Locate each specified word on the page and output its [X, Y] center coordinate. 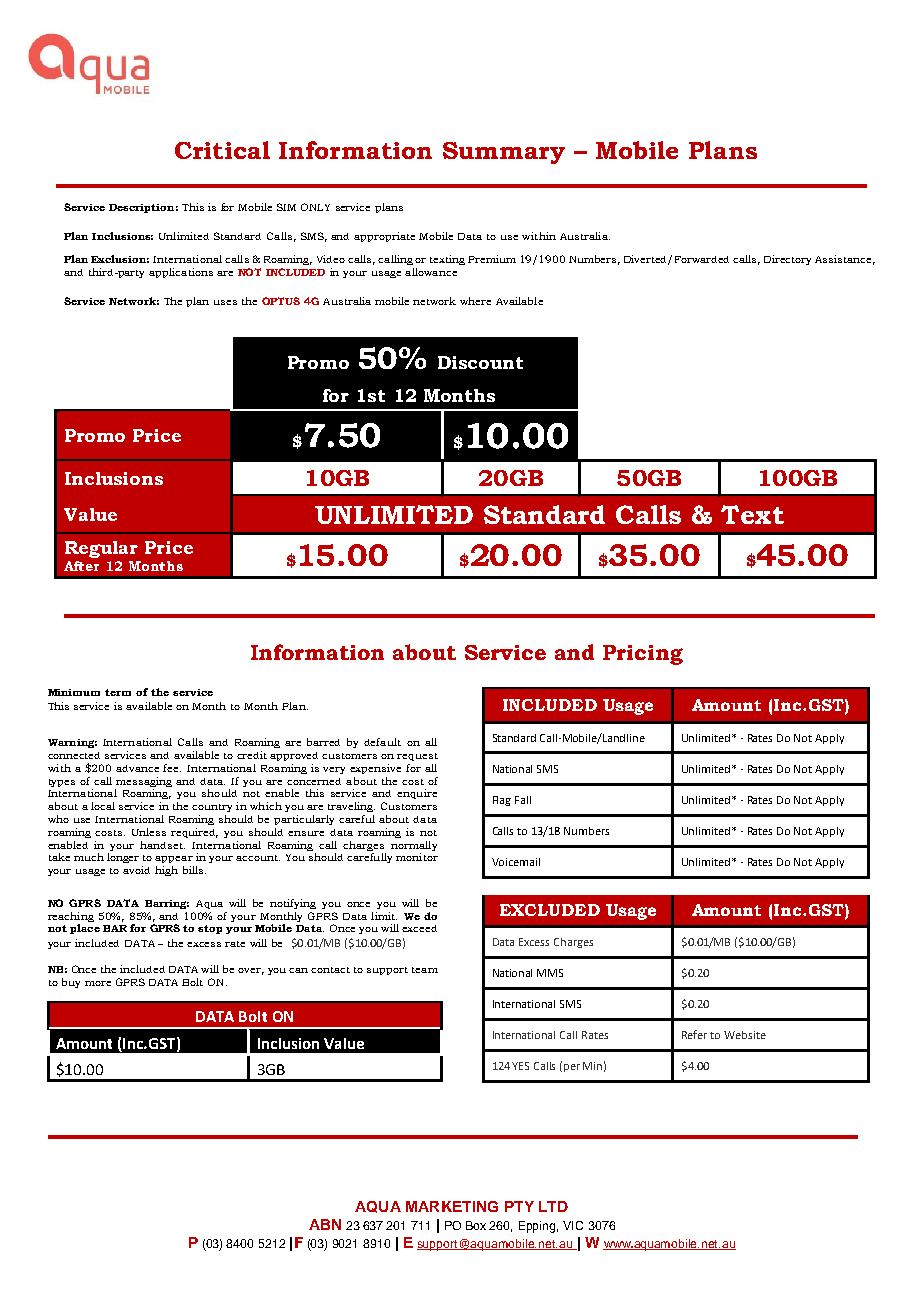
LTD [553, 1206]
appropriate [384, 237]
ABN [325, 1224]
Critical [222, 150]
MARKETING [452, 1206]
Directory [787, 260]
